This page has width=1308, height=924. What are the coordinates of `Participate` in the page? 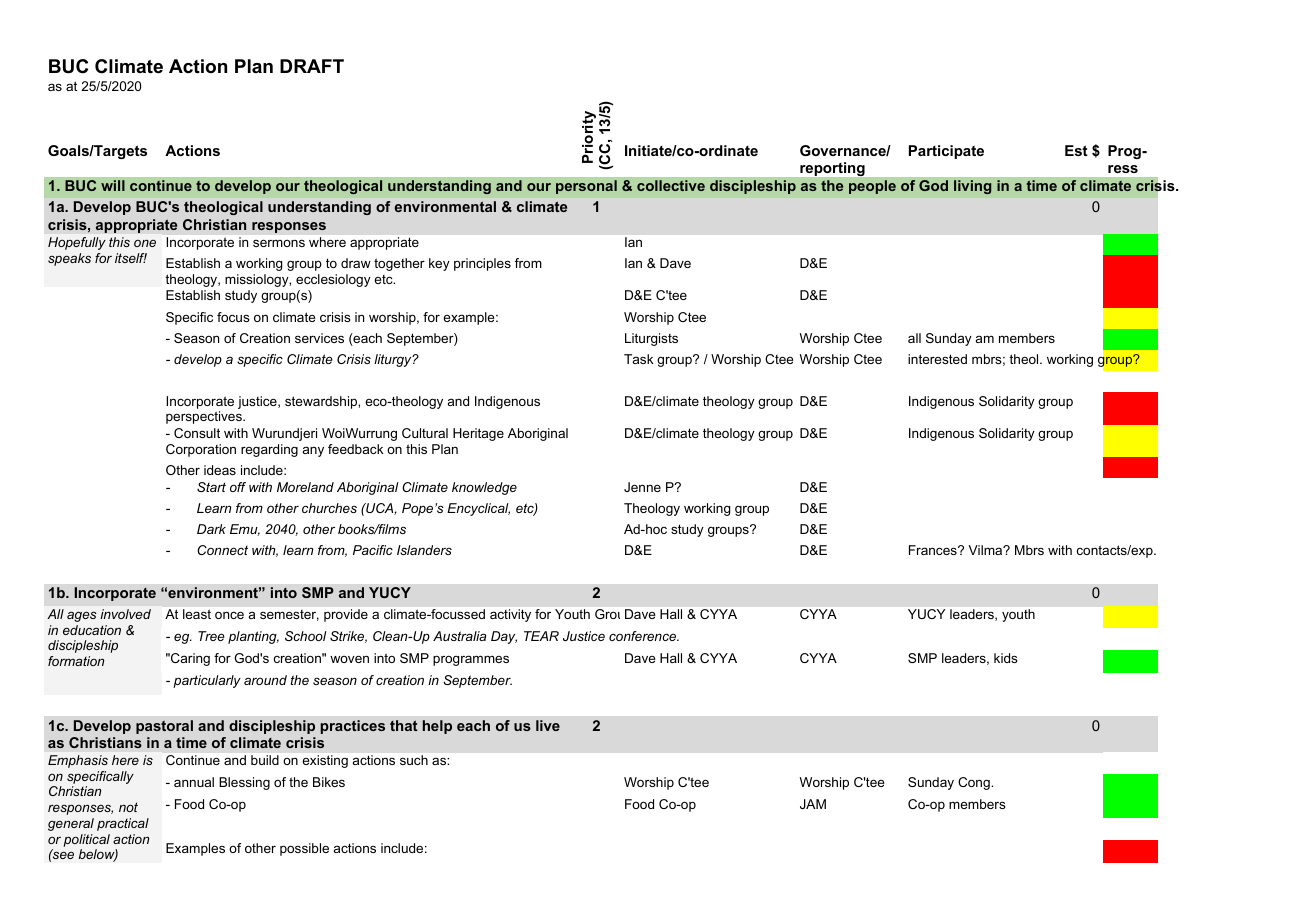 It's located at (946, 152).
